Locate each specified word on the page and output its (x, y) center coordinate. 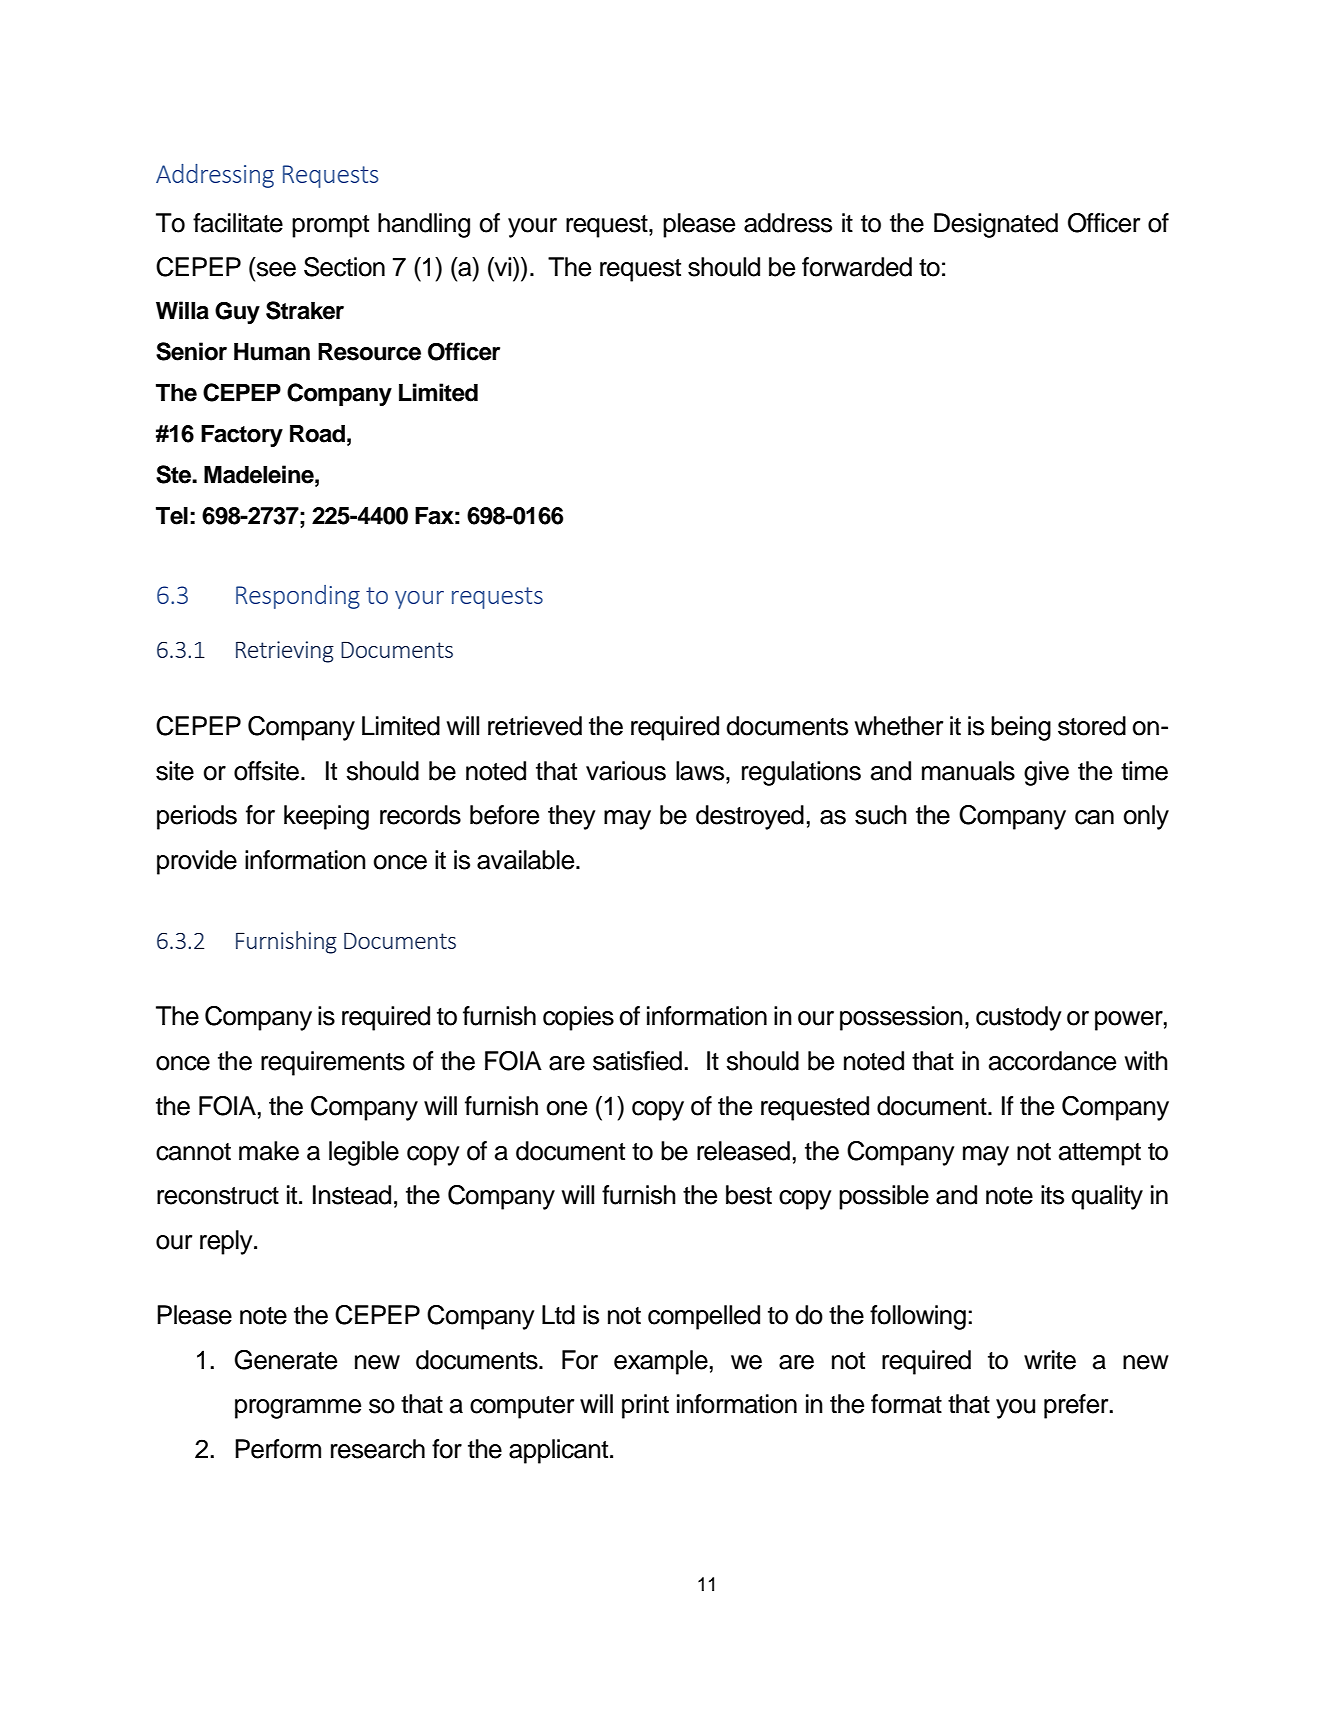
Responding (298, 597)
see (276, 269)
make (269, 1151)
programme (298, 1409)
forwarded (857, 267)
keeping (326, 817)
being (1021, 728)
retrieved (535, 726)
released (743, 1151)
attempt (1100, 1154)
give (1046, 773)
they (571, 817)
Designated (996, 225)
